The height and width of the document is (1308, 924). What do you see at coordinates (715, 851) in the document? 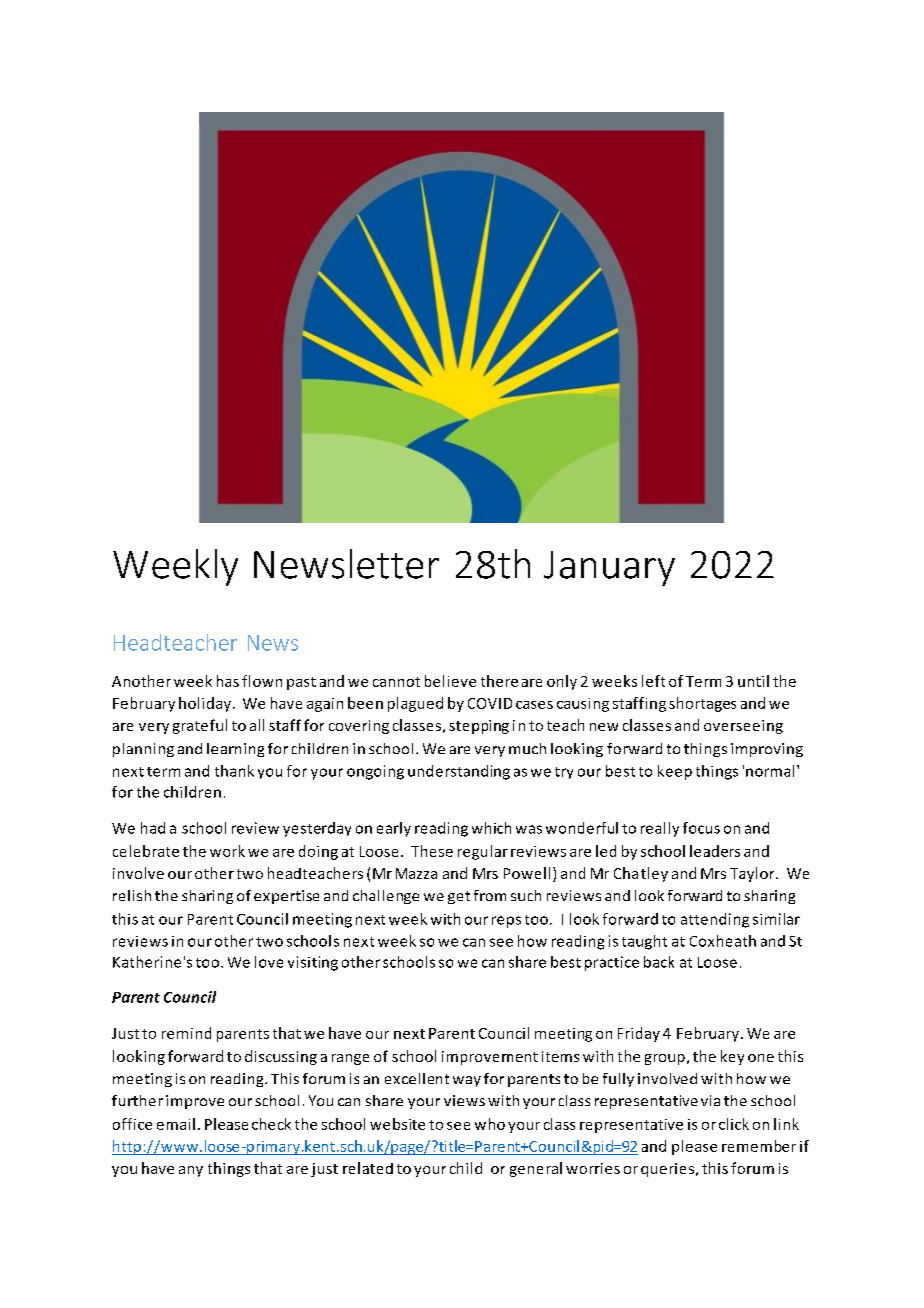
I see `leaders` at bounding box center [715, 851].
